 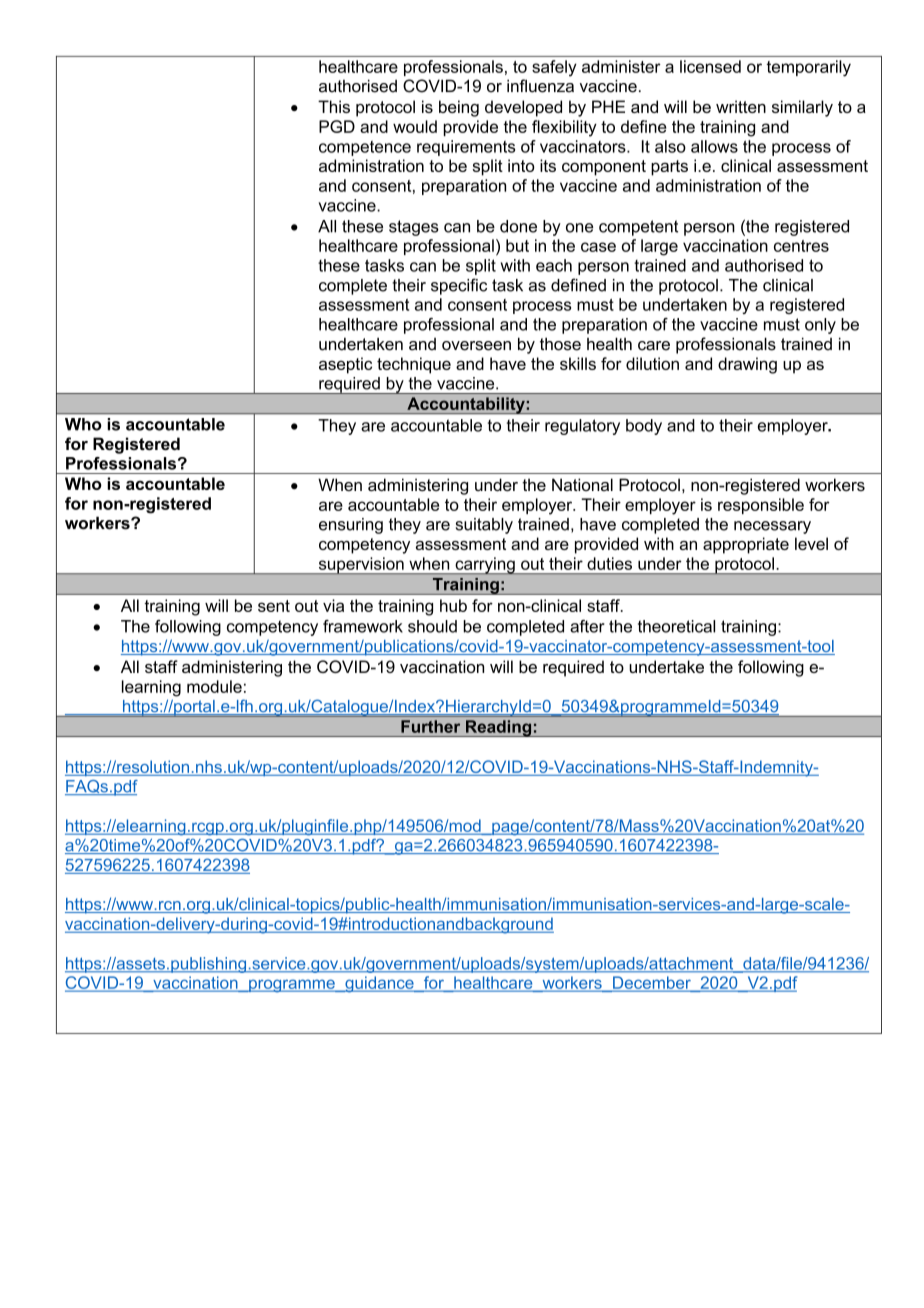 I want to click on stages, so click(x=414, y=228).
